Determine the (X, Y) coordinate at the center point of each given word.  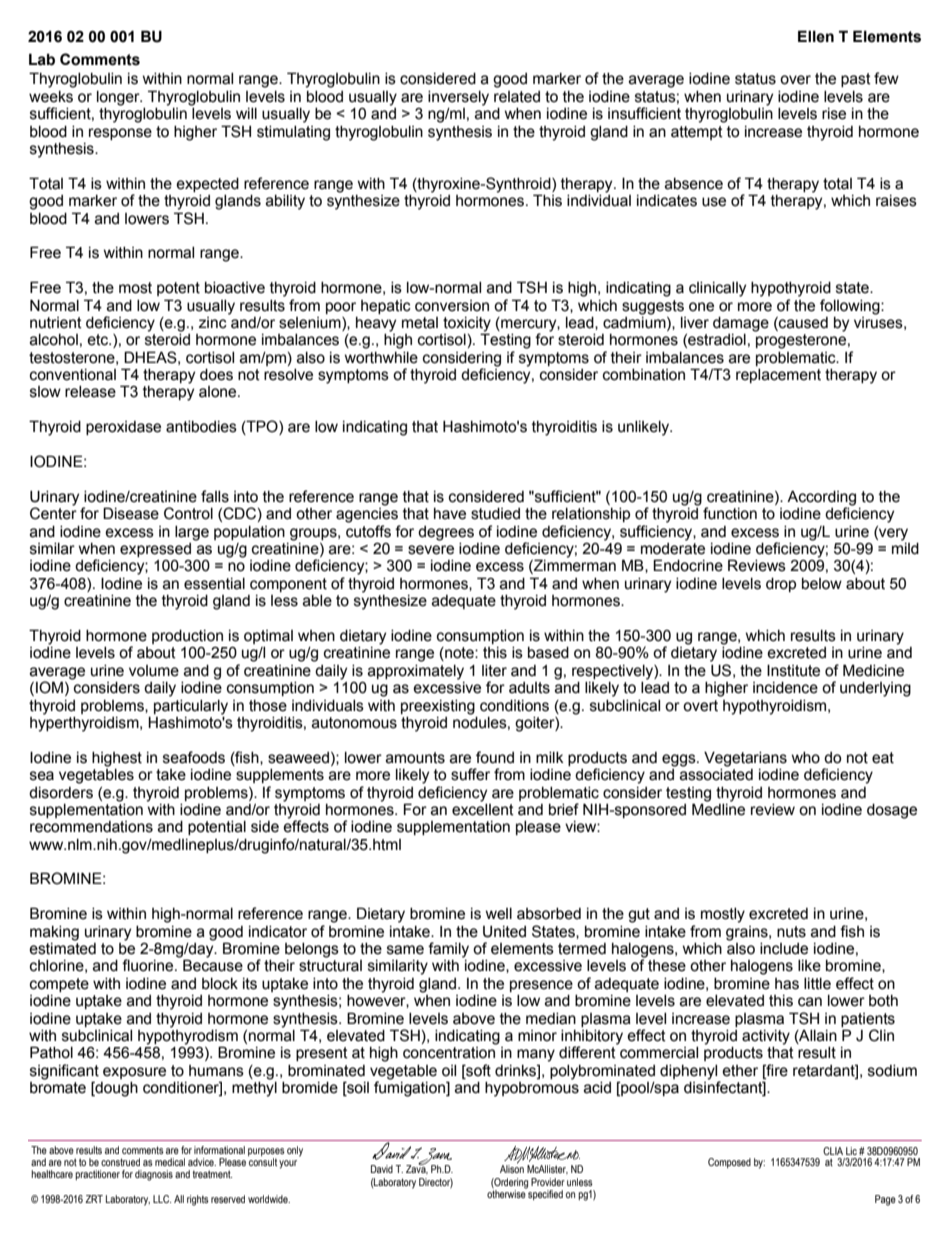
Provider (548, 1182)
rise (834, 114)
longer (119, 98)
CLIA (833, 1151)
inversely (458, 98)
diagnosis (154, 1175)
